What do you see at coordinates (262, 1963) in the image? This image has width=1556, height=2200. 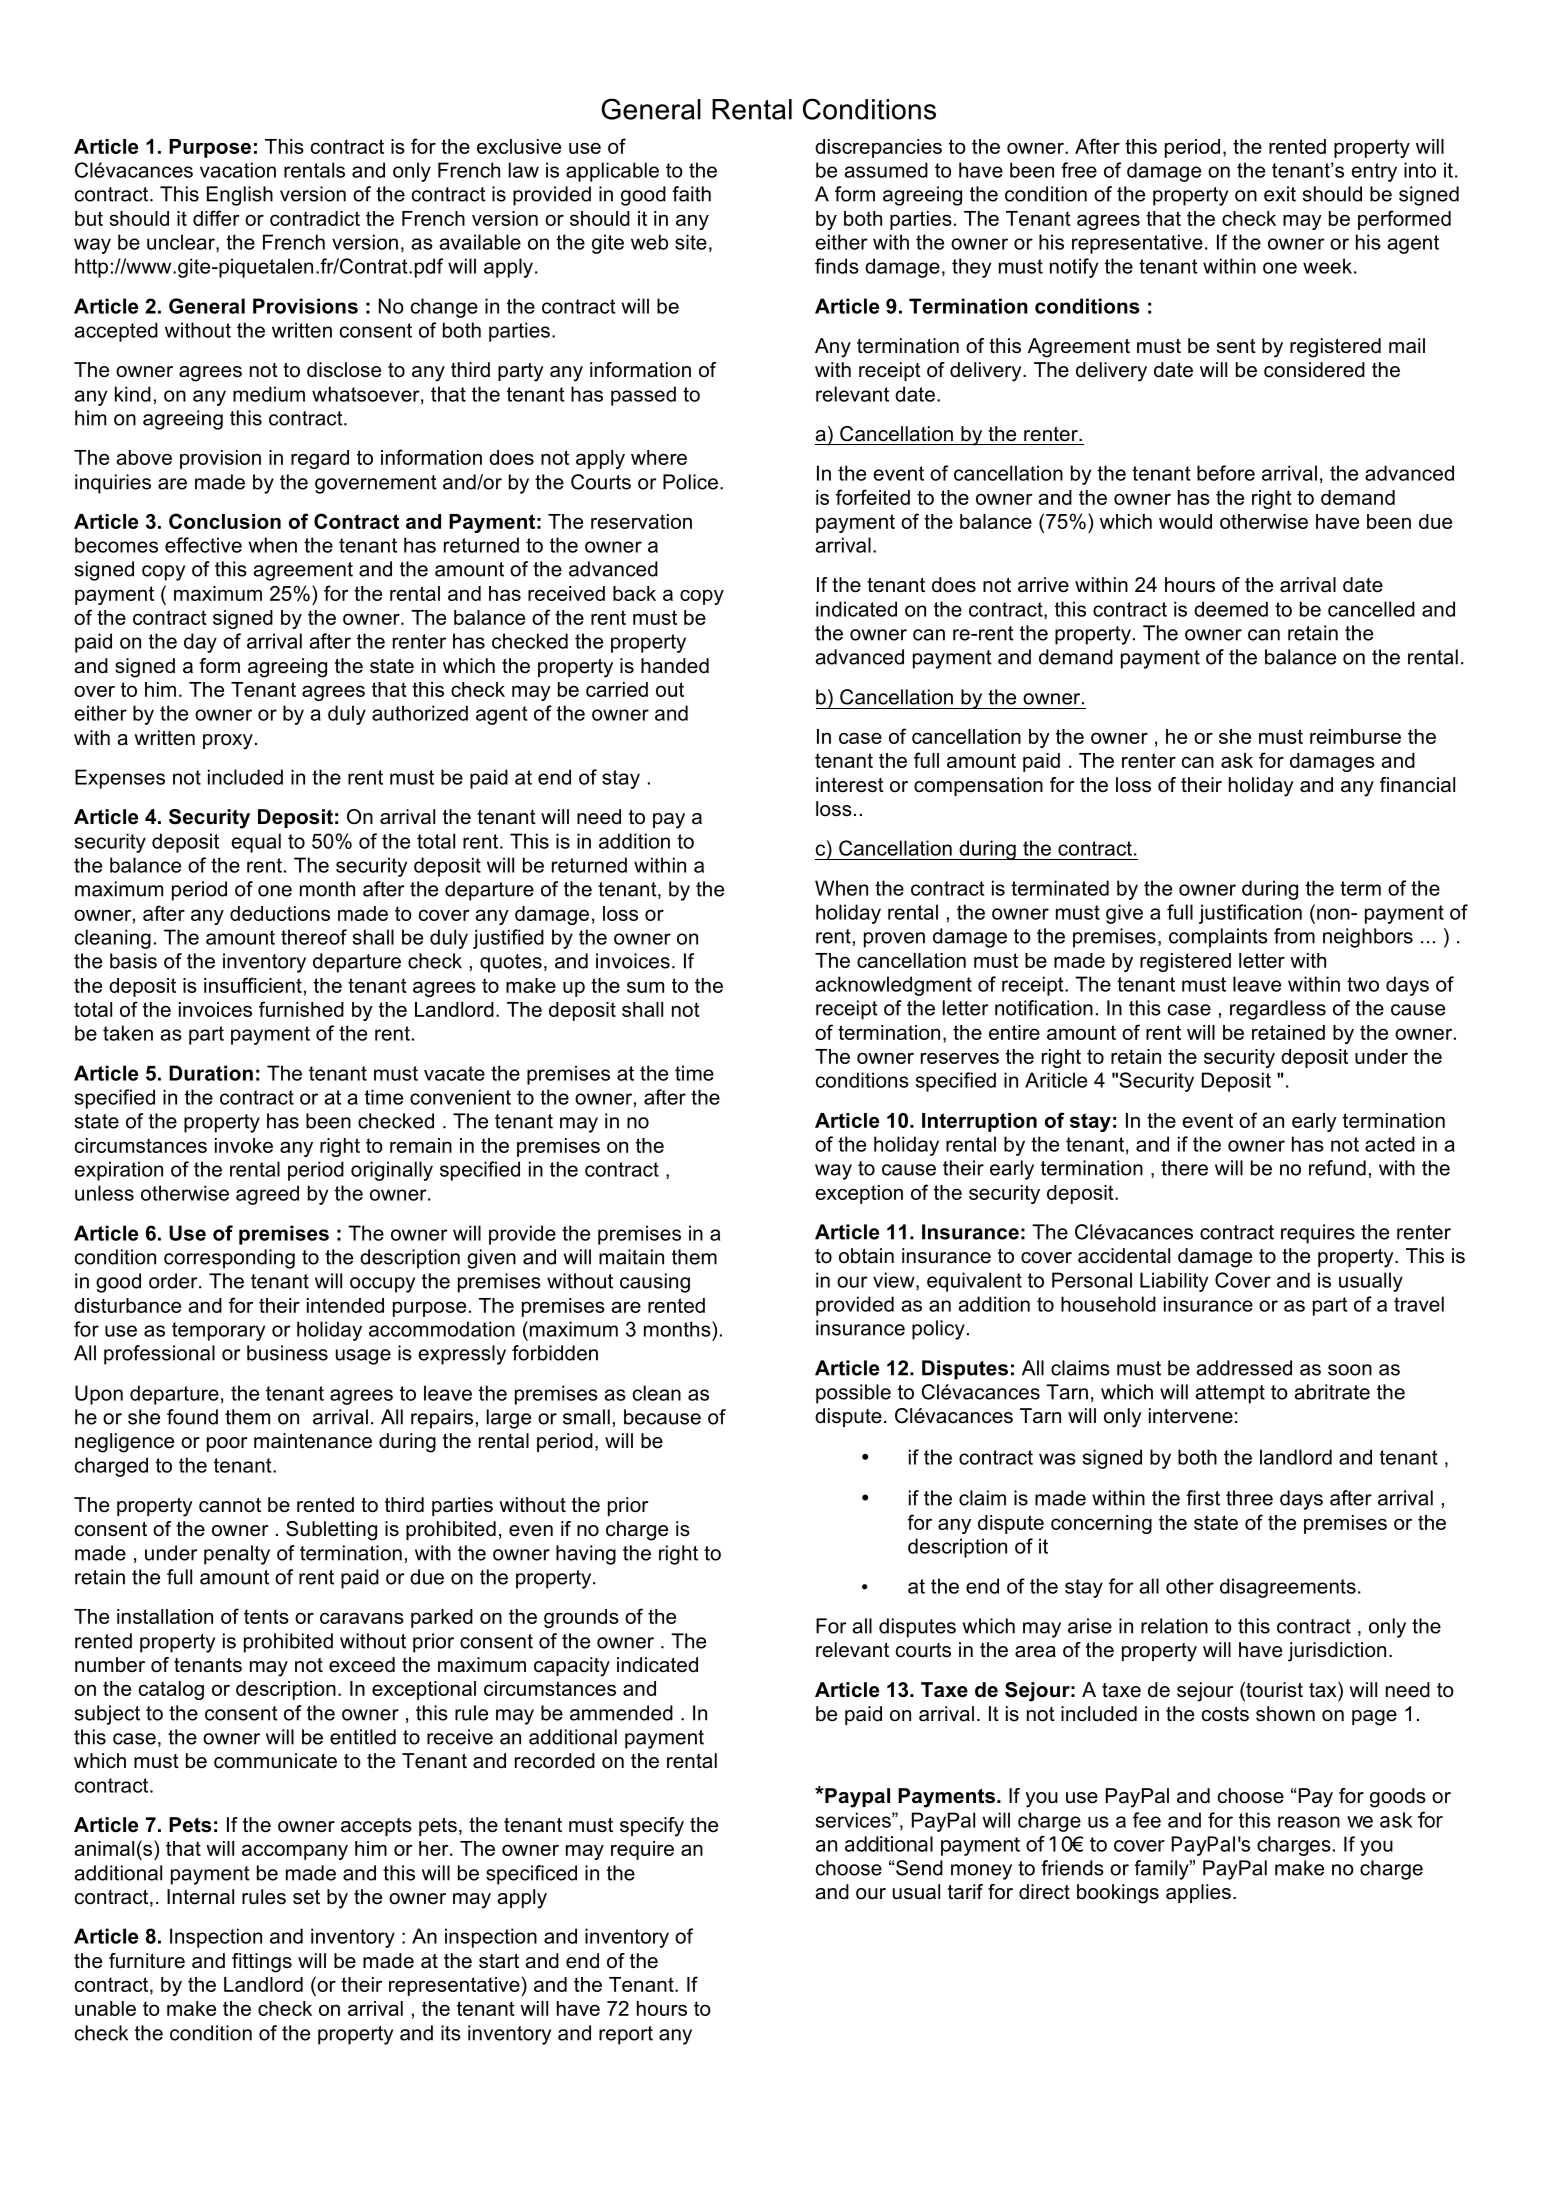 I see `fittings` at bounding box center [262, 1963].
